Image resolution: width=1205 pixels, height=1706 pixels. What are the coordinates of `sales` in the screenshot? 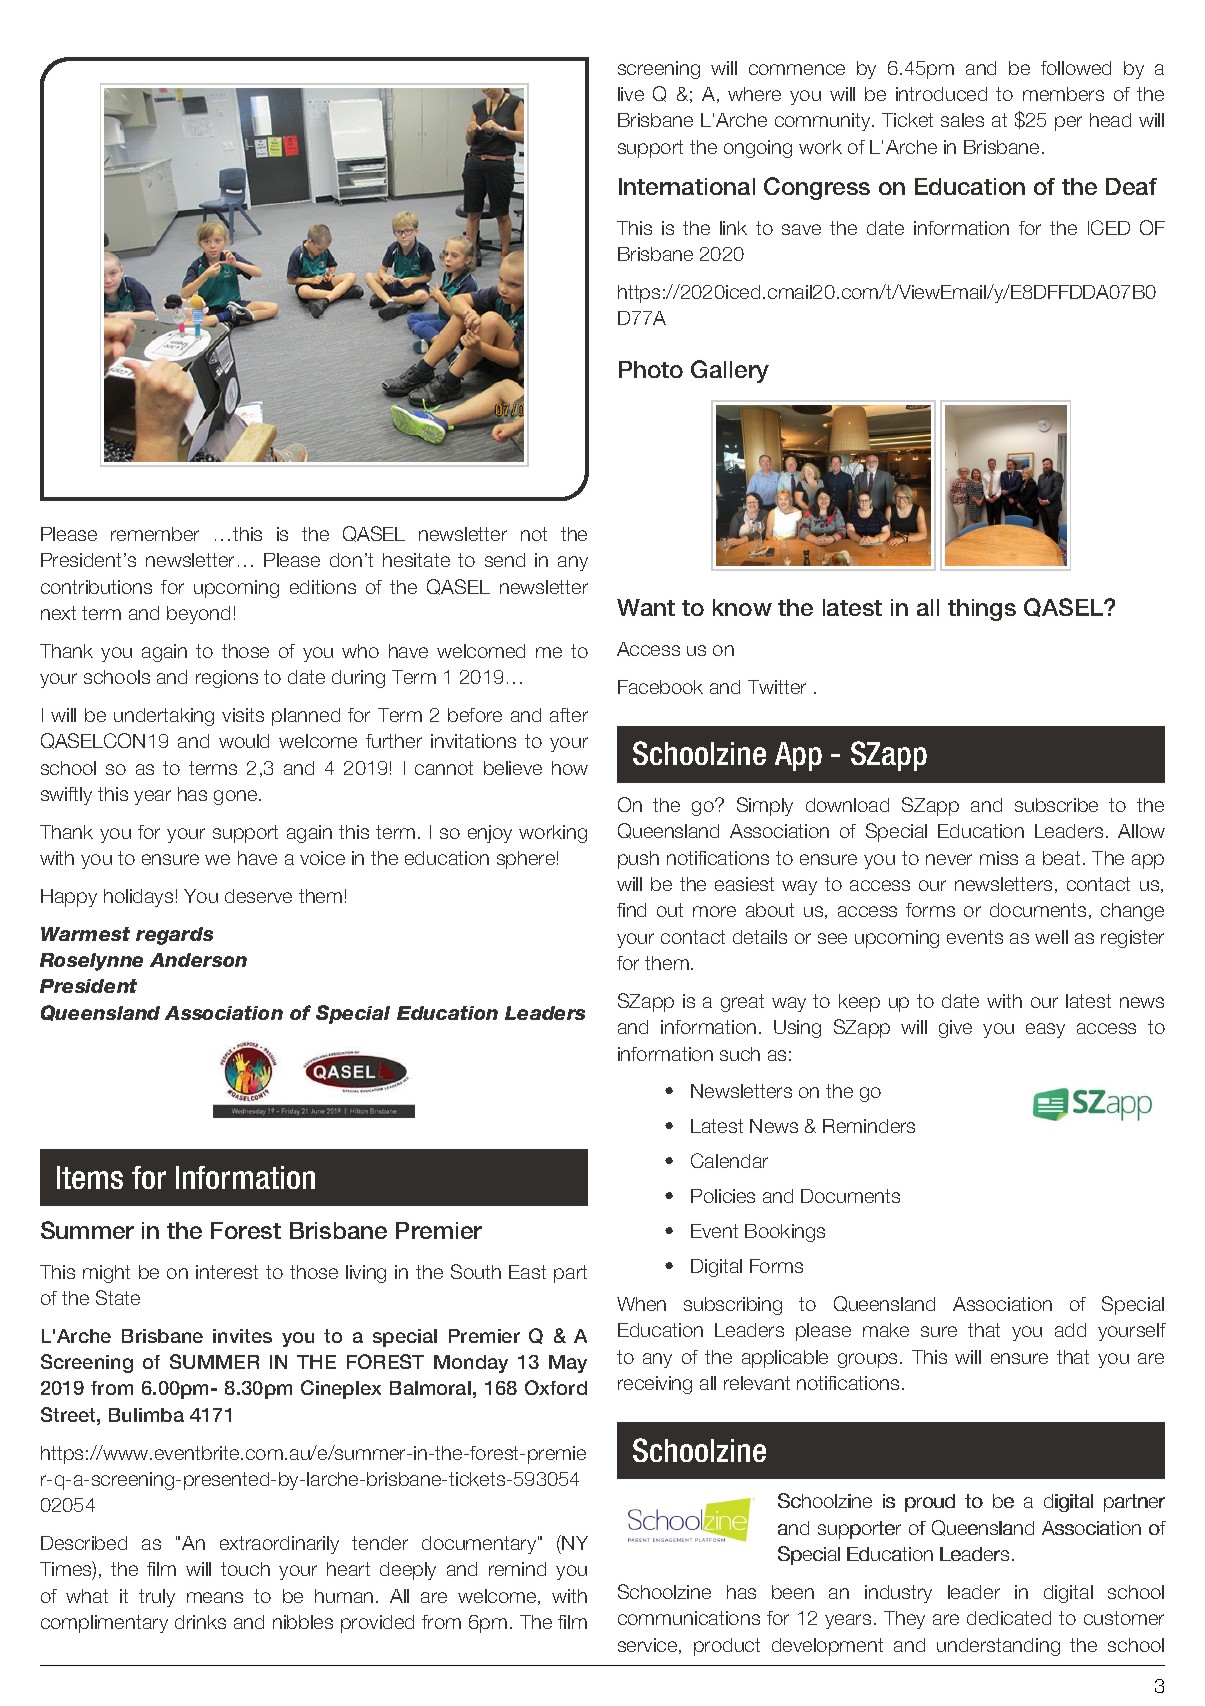 It's located at (962, 120).
